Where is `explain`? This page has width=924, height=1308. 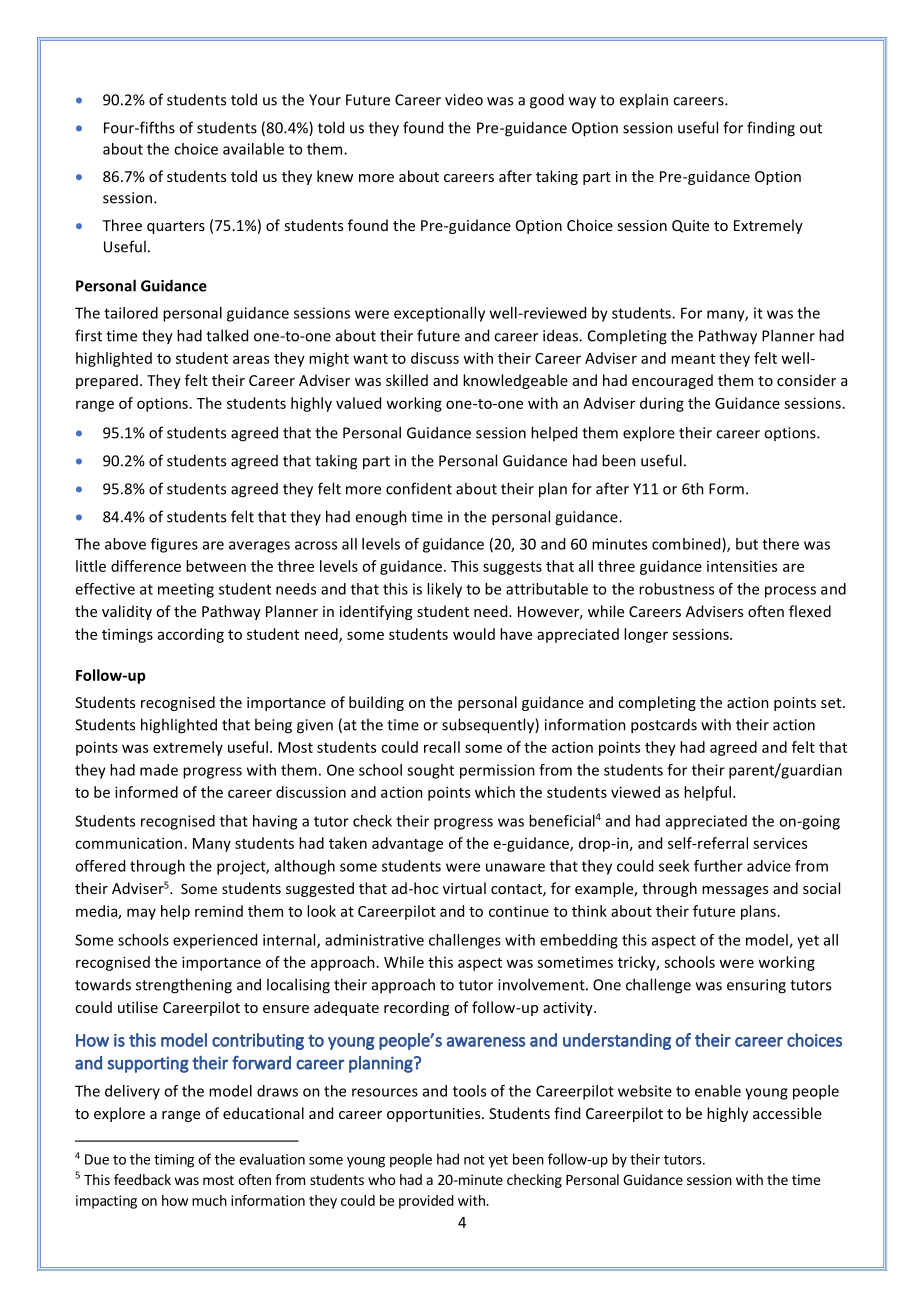 explain is located at coordinates (643, 100).
